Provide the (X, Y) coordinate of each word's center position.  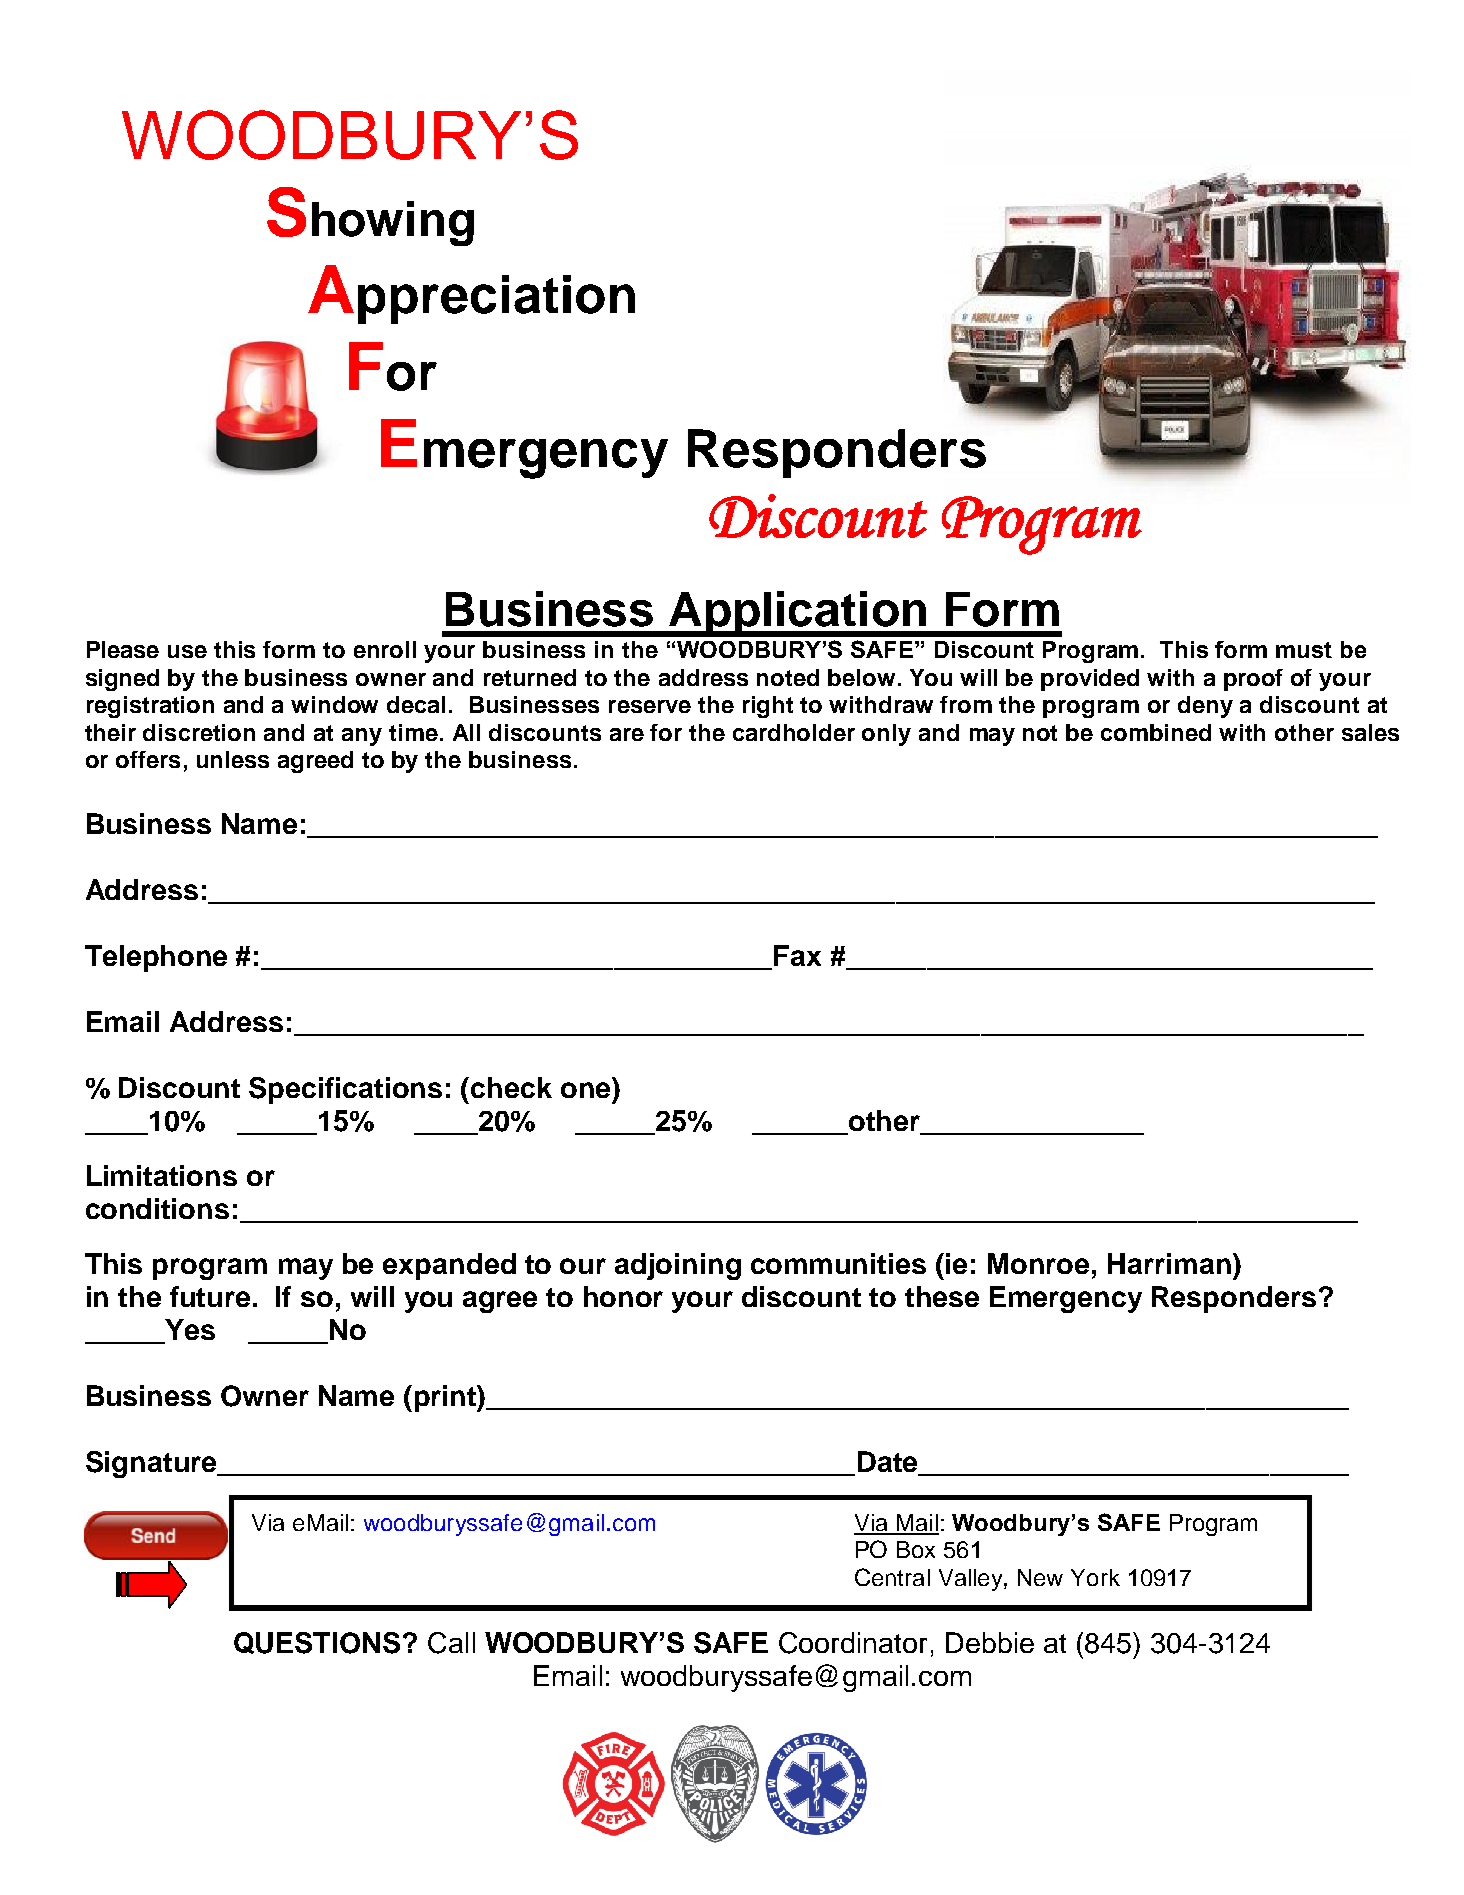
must (1304, 650)
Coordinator (853, 1643)
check (511, 1087)
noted (788, 677)
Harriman (1169, 1263)
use (187, 651)
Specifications (345, 1090)
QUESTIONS (317, 1643)
